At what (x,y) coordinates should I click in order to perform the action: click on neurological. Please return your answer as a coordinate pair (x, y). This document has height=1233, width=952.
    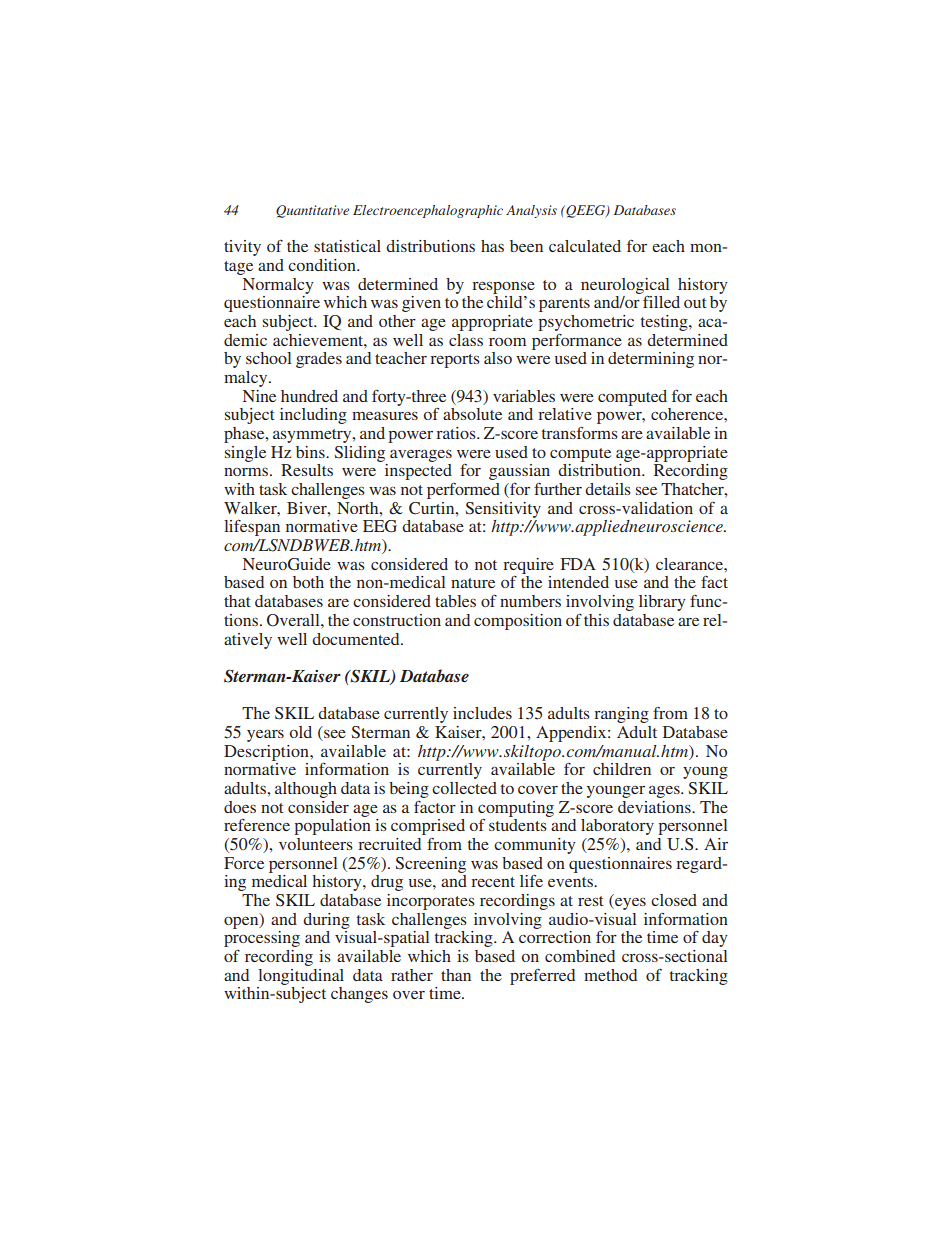
    Looking at the image, I should click on (625, 286).
